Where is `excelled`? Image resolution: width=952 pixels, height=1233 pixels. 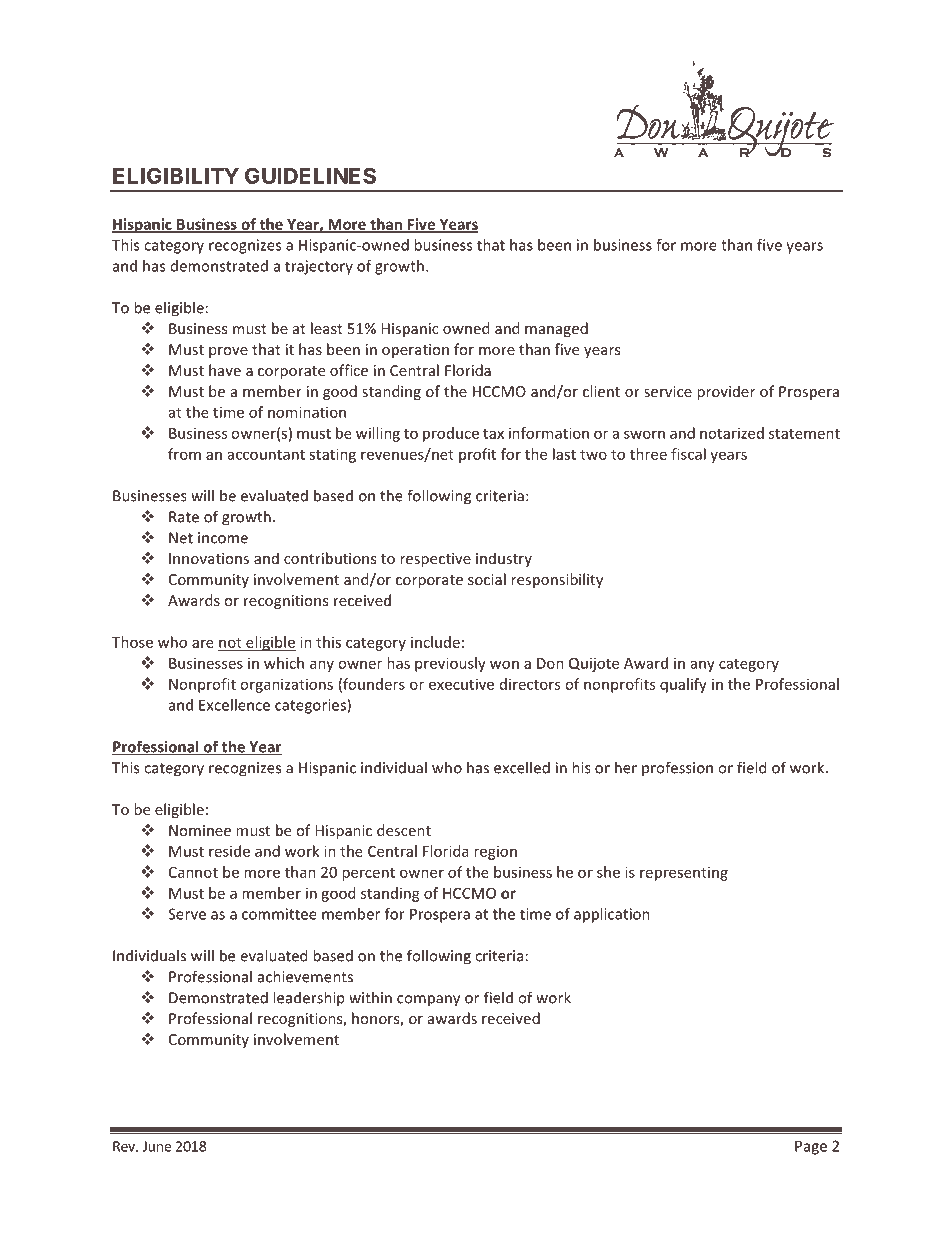
excelled is located at coordinates (522, 767).
